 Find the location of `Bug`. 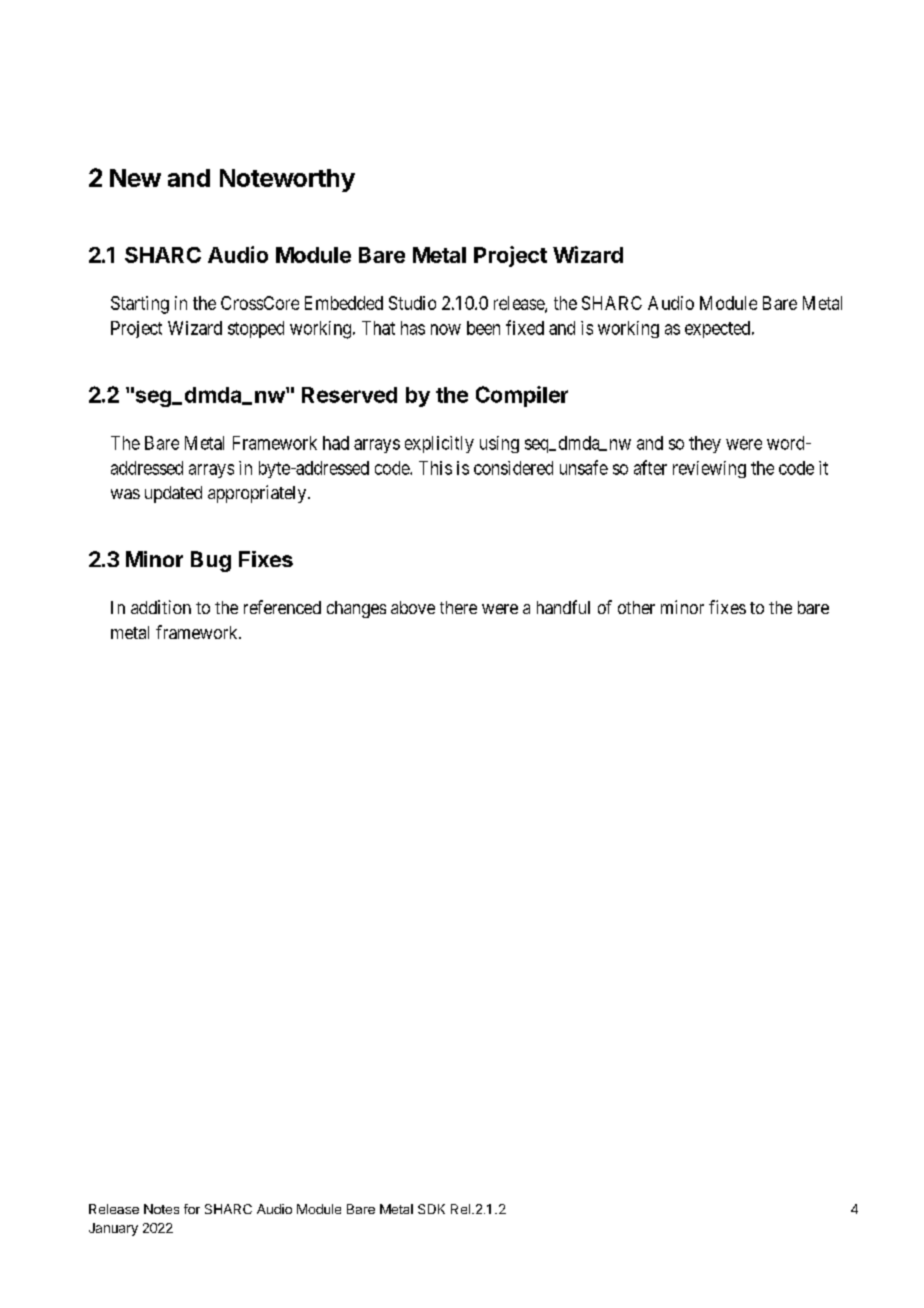

Bug is located at coordinates (211, 561).
